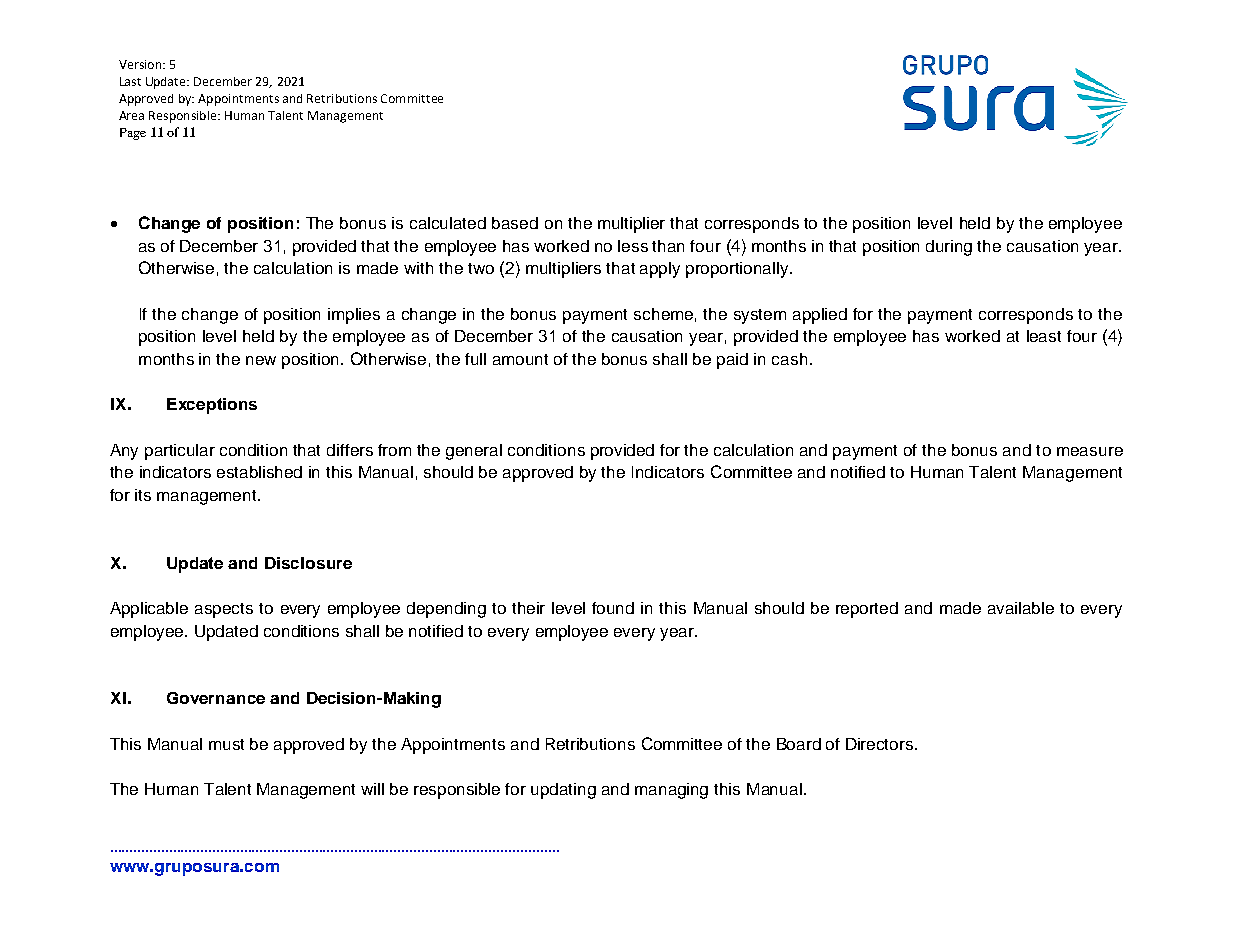 This screenshot has width=1233, height=952. I want to click on available, so click(1021, 608).
